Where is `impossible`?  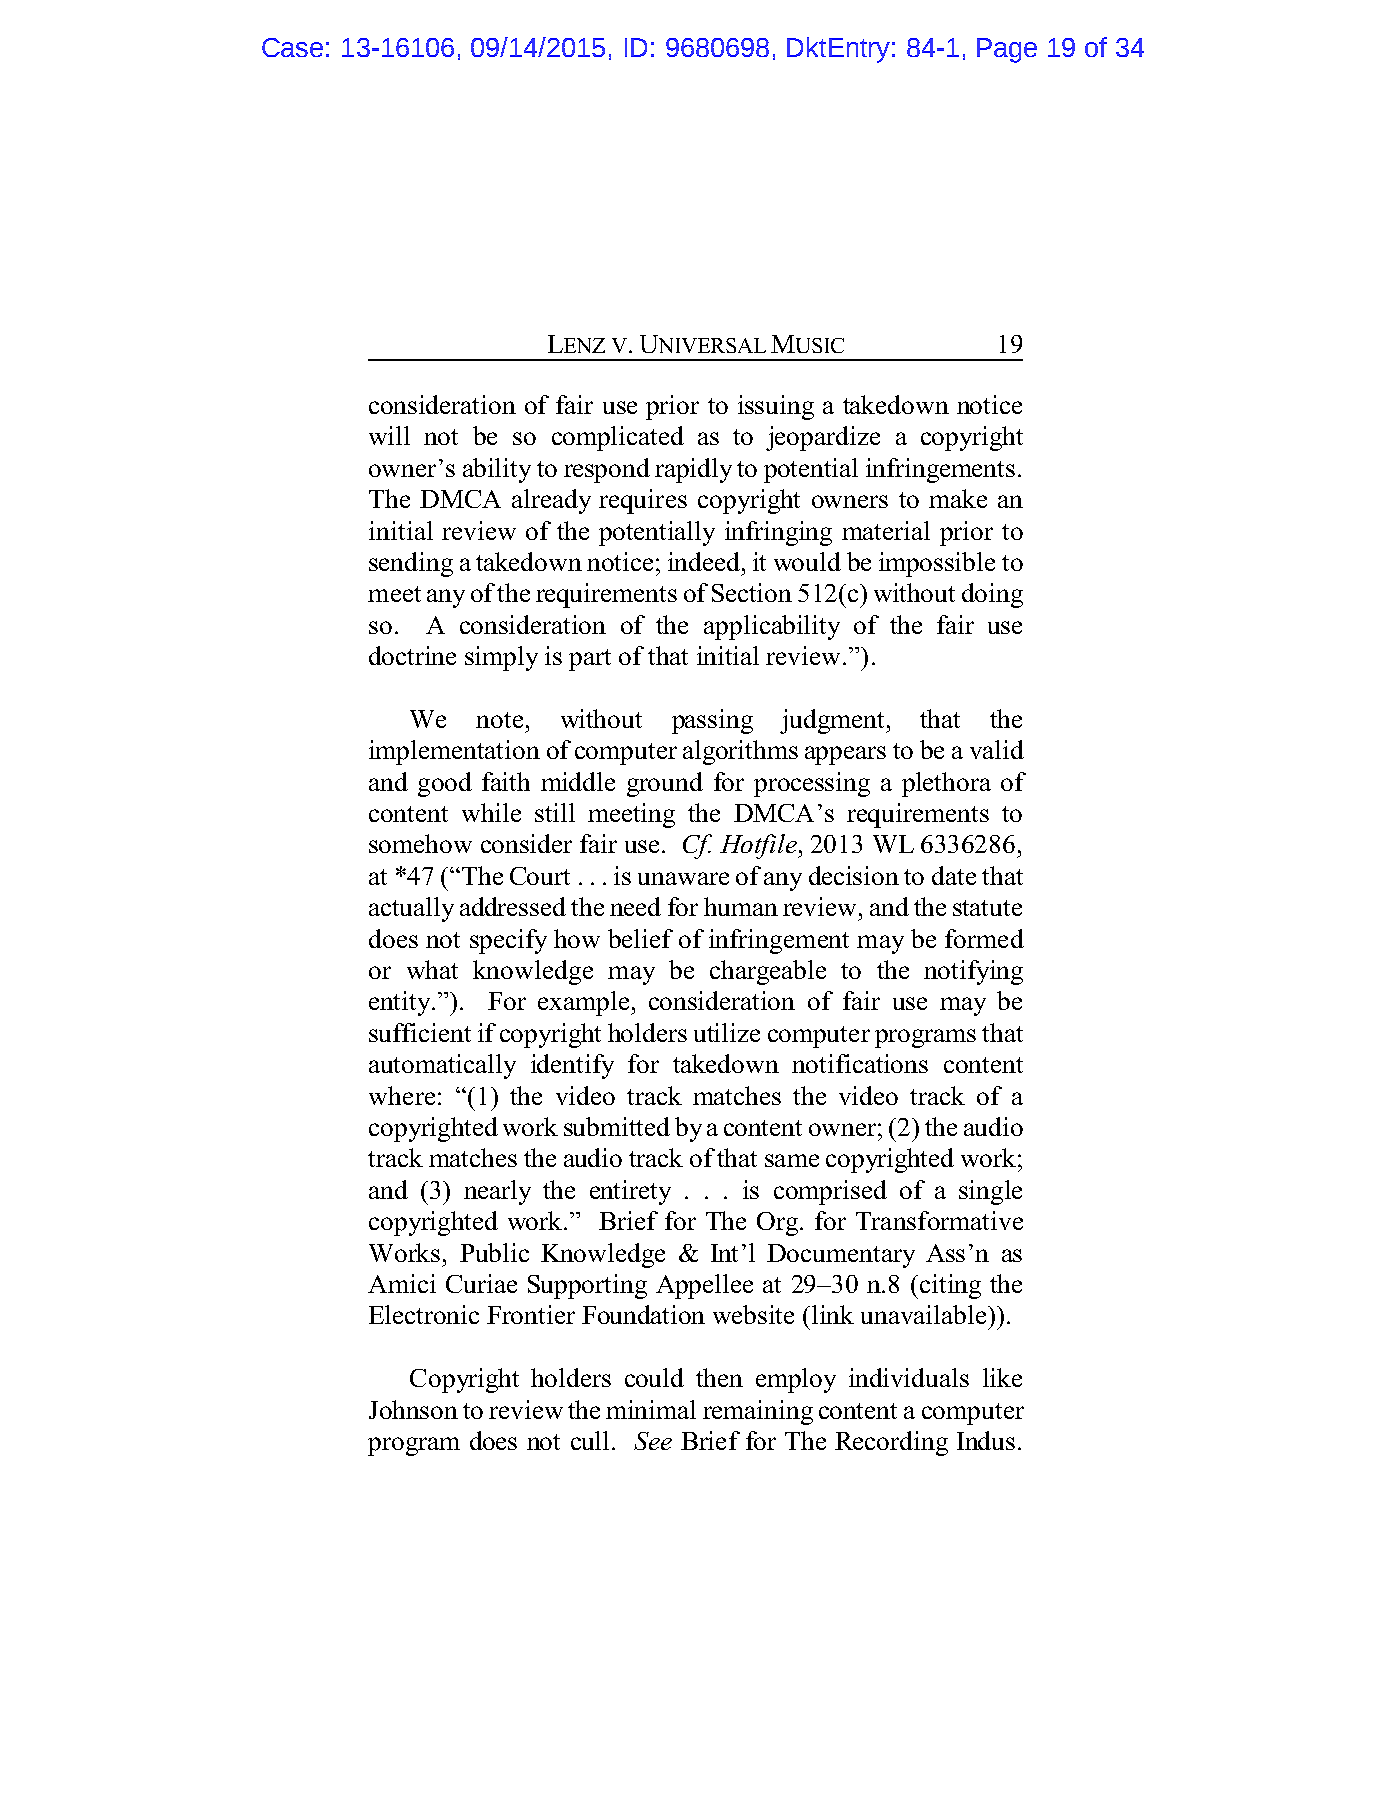
impossible is located at coordinates (937, 564).
